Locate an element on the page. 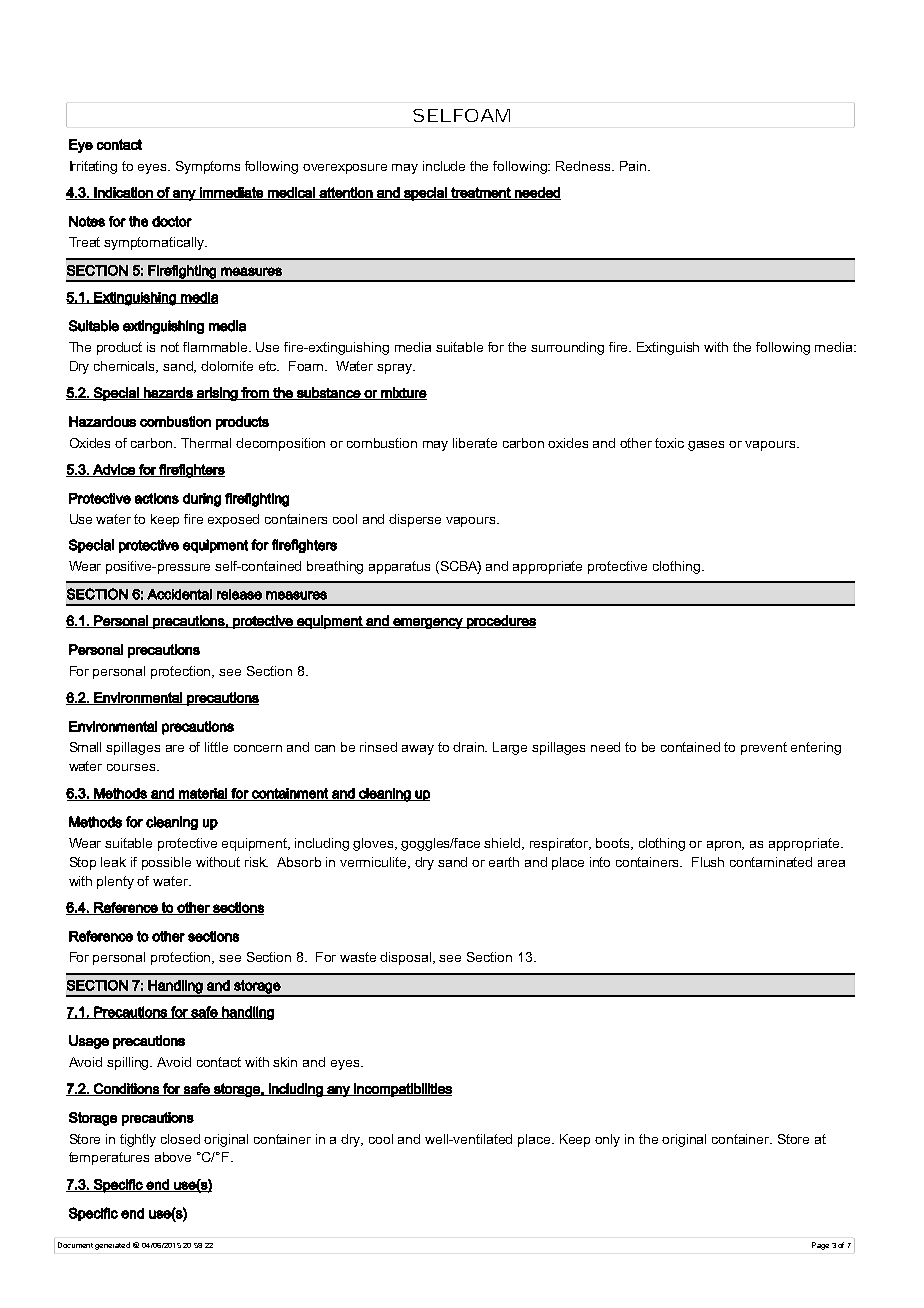  contaminated is located at coordinates (771, 862).
